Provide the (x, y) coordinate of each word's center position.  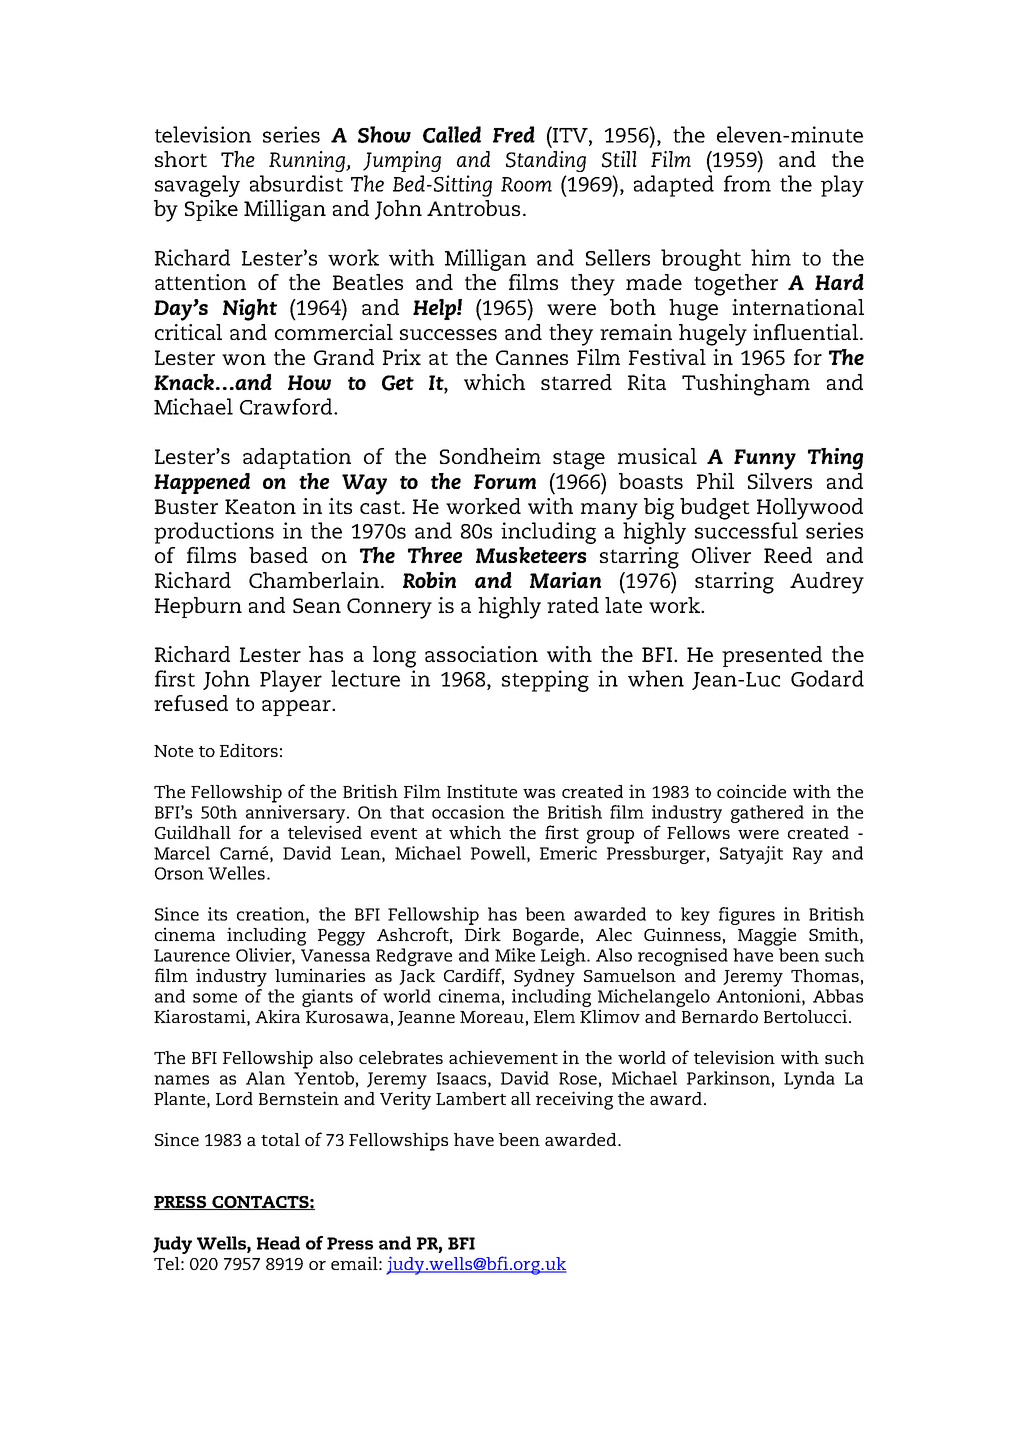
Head (278, 1243)
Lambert (471, 1098)
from (747, 183)
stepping (545, 681)
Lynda (809, 1080)
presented (772, 656)
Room (526, 184)
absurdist (296, 183)
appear (297, 708)
